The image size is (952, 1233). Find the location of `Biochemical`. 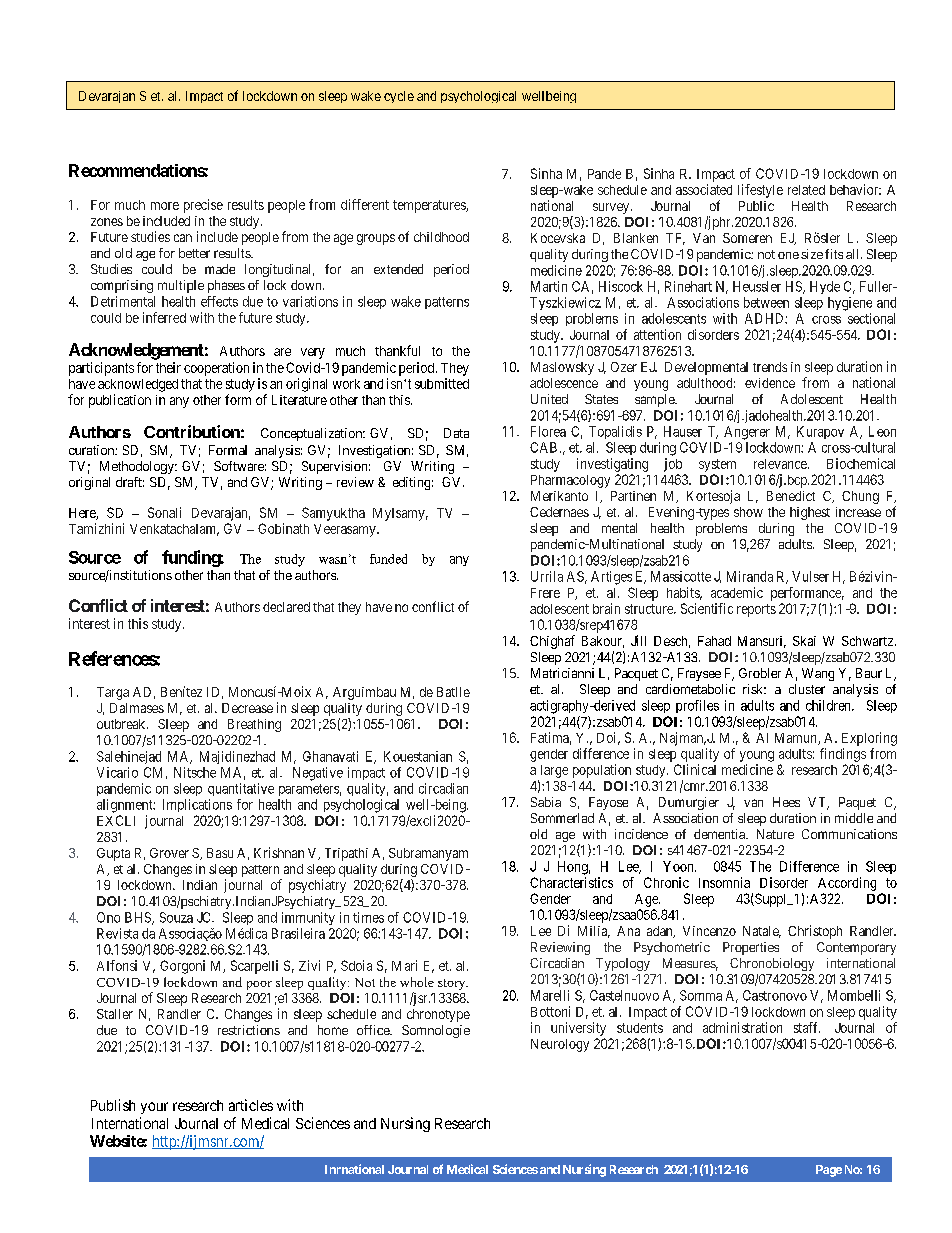

Biochemical is located at coordinates (861, 463).
